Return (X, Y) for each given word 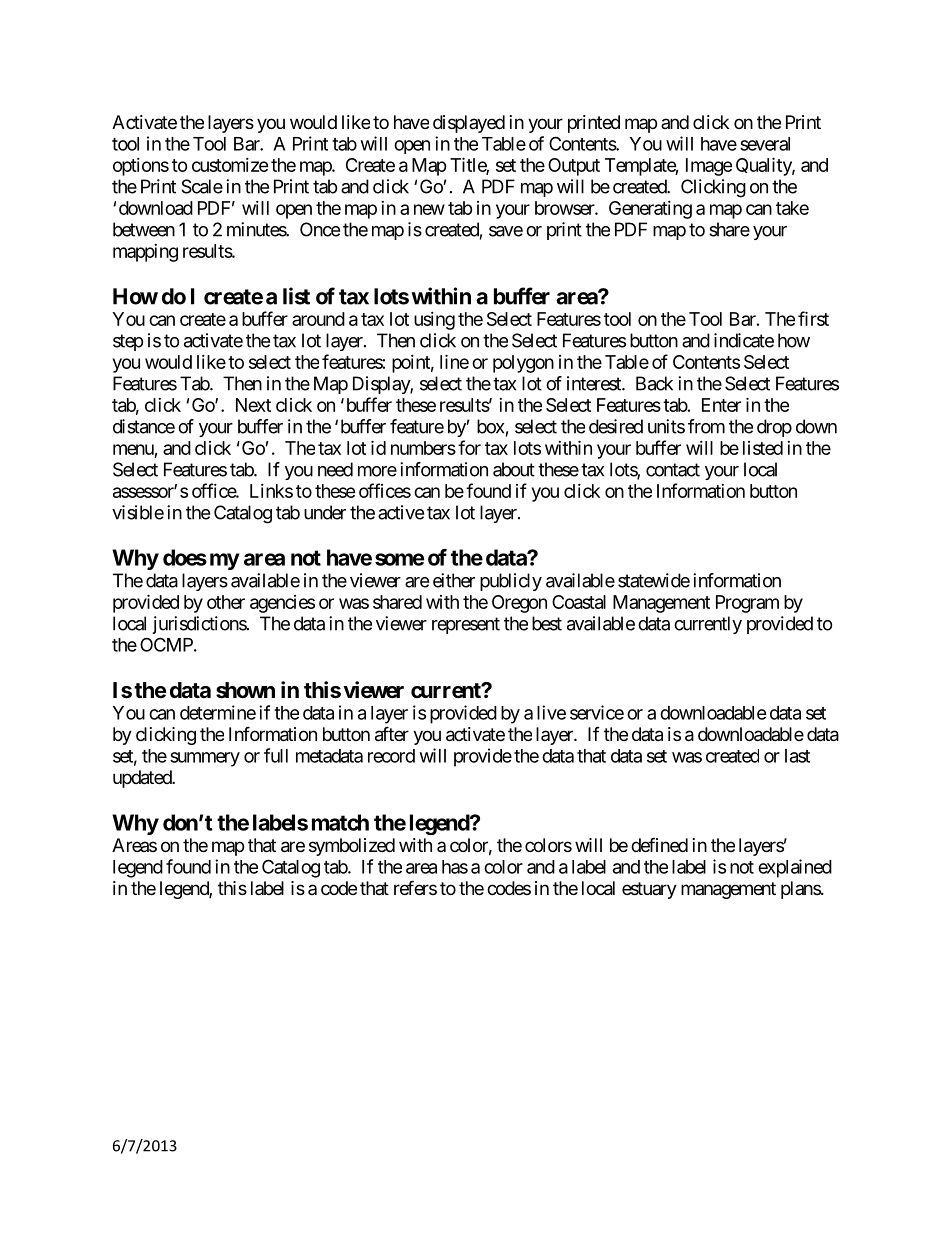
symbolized (352, 847)
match (340, 822)
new (429, 209)
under (325, 512)
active (401, 512)
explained (795, 868)
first (813, 318)
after (392, 734)
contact (673, 470)
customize (230, 165)
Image (709, 167)
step (128, 342)
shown (245, 690)
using (434, 321)
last (797, 756)
